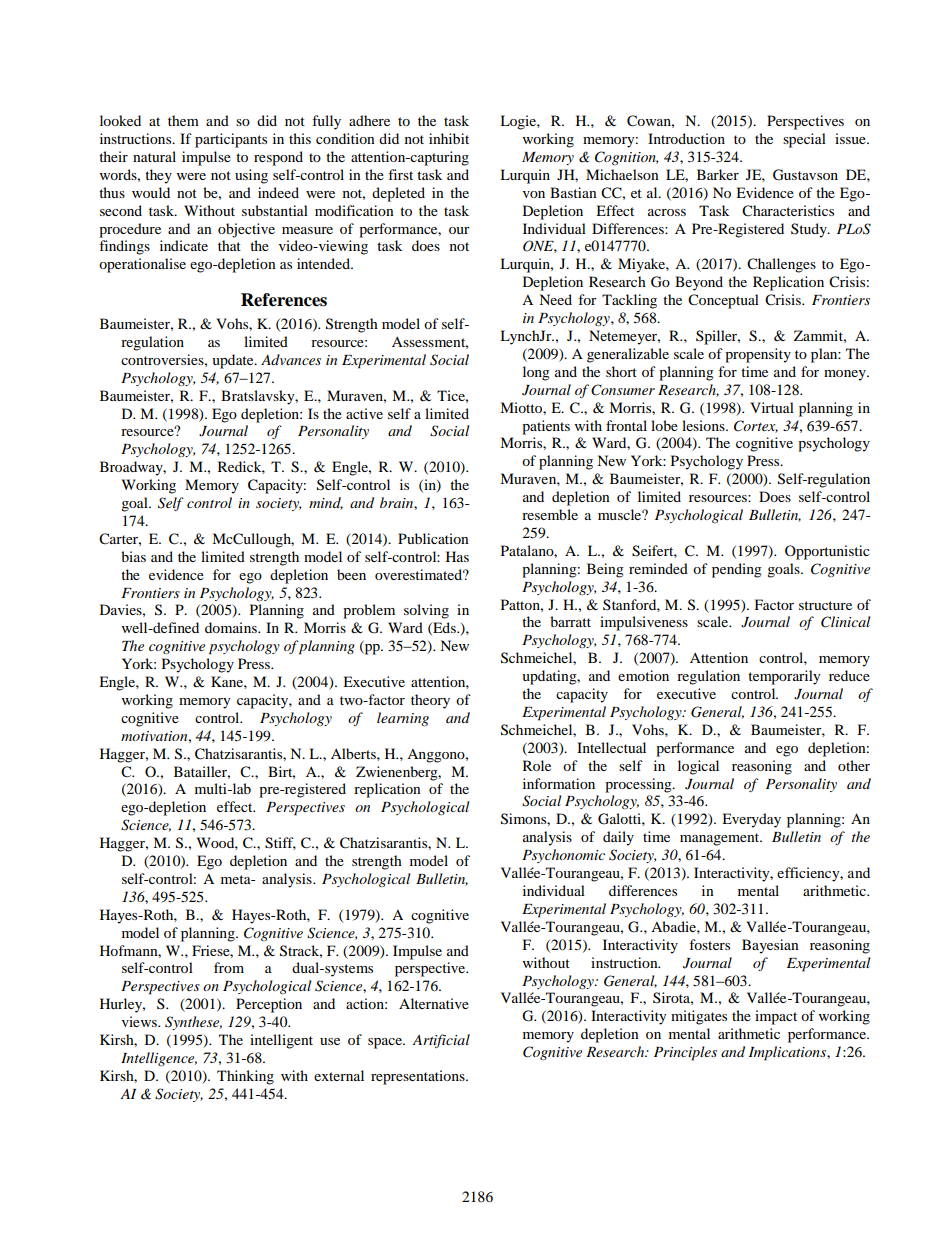 This document has height=1233, width=952. Describe the element at coordinates (536, 373) in the document. I see `long` at that location.
